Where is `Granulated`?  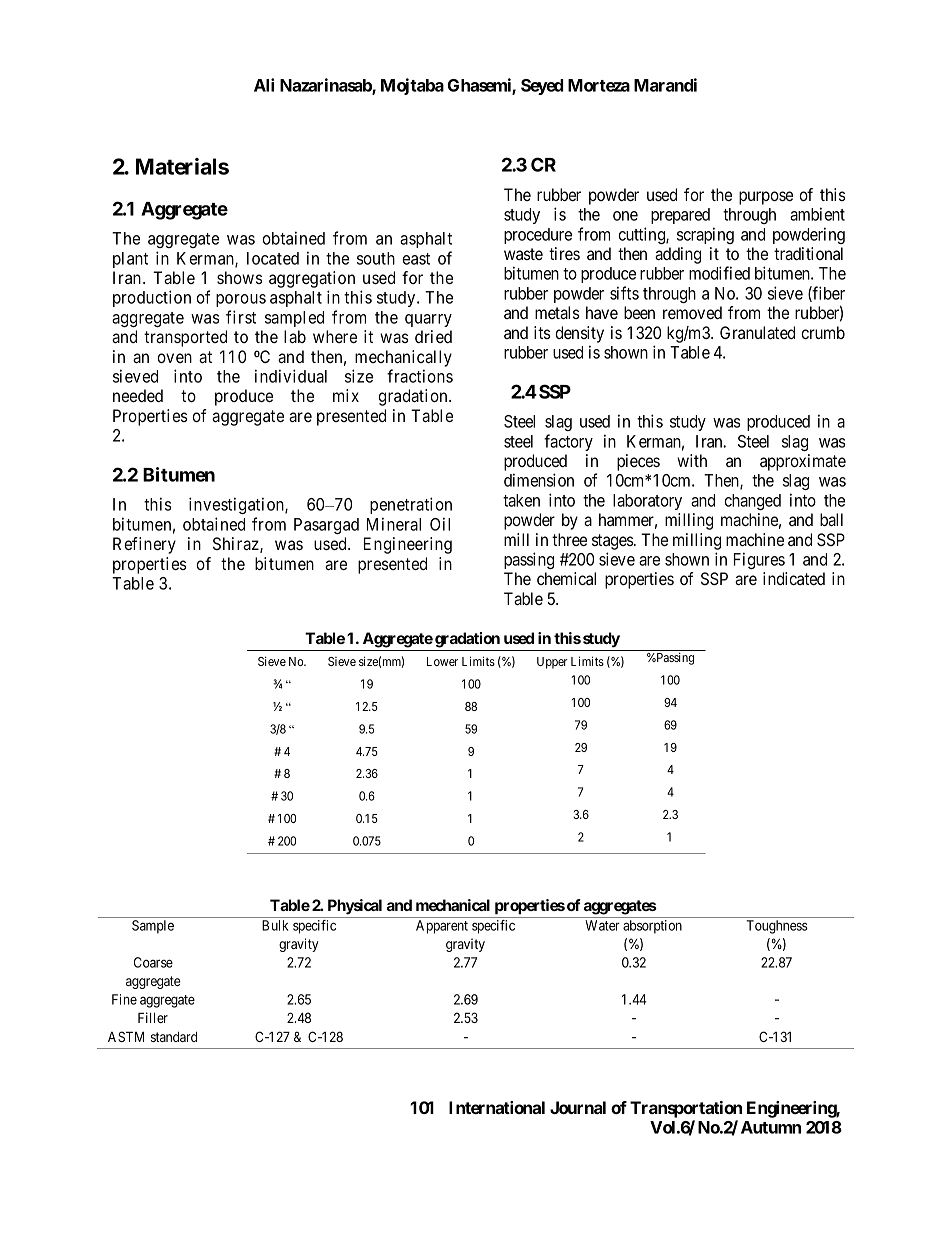 Granulated is located at coordinates (757, 332).
